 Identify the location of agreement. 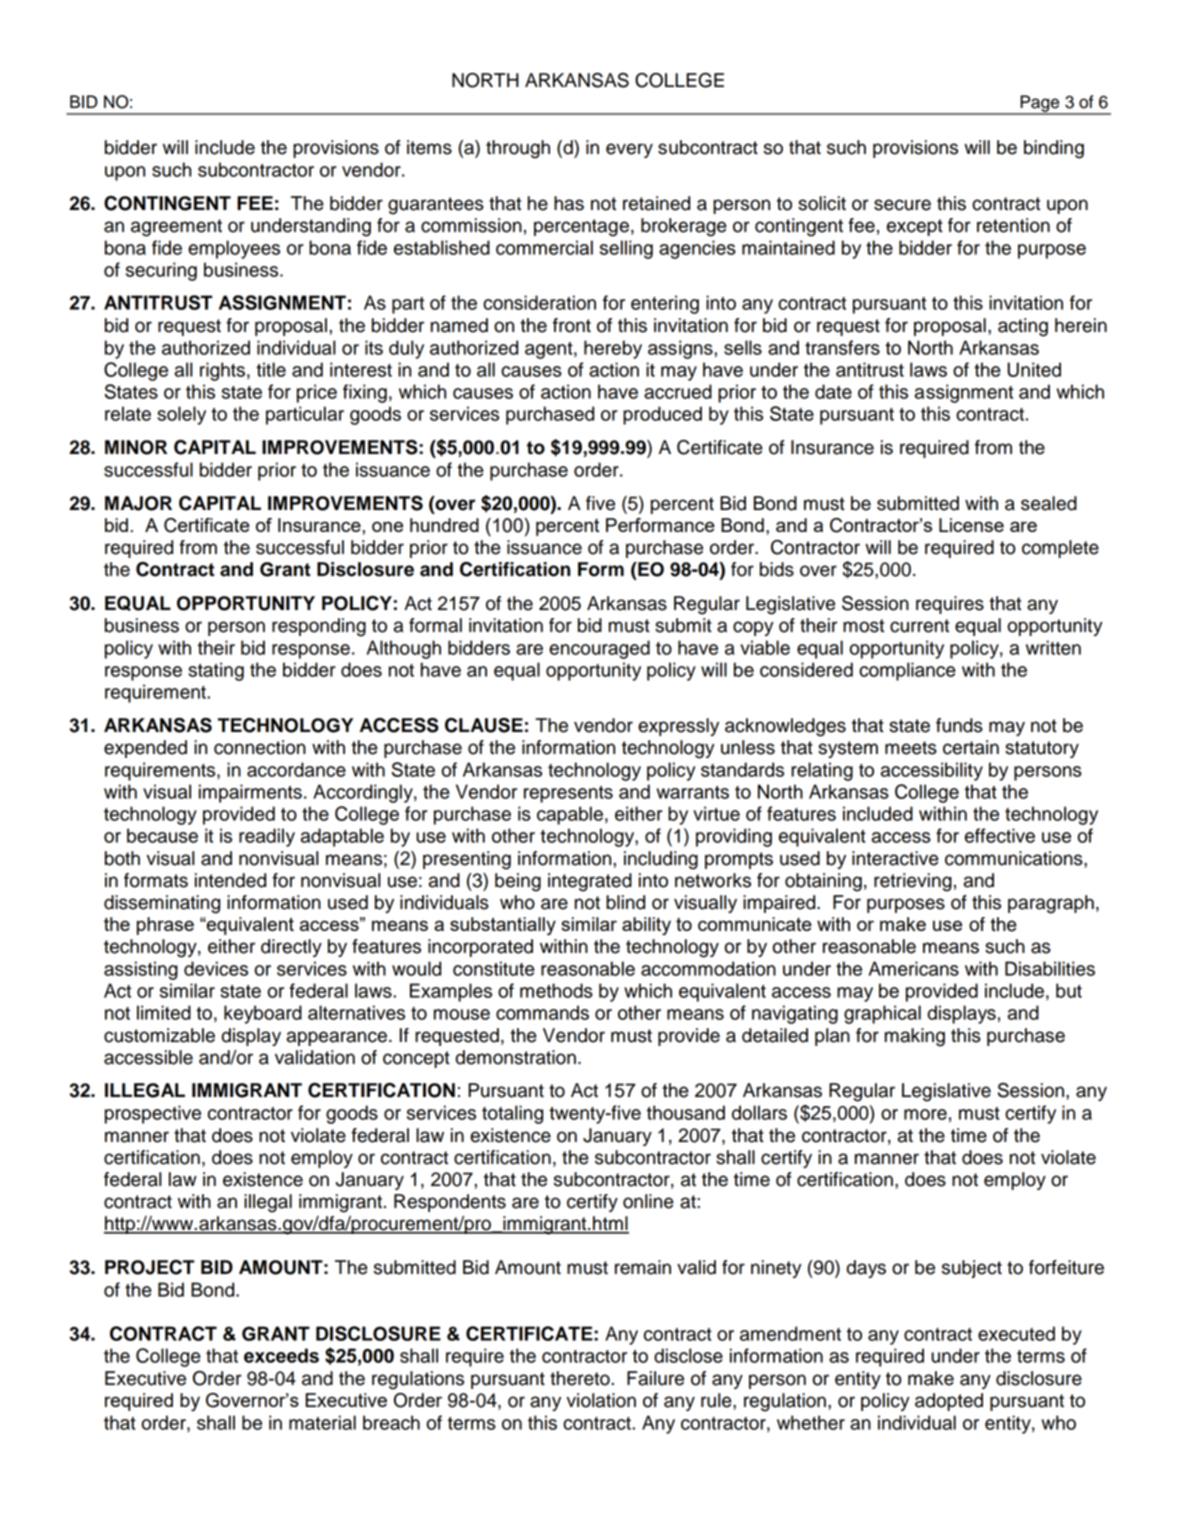
(176, 228).
